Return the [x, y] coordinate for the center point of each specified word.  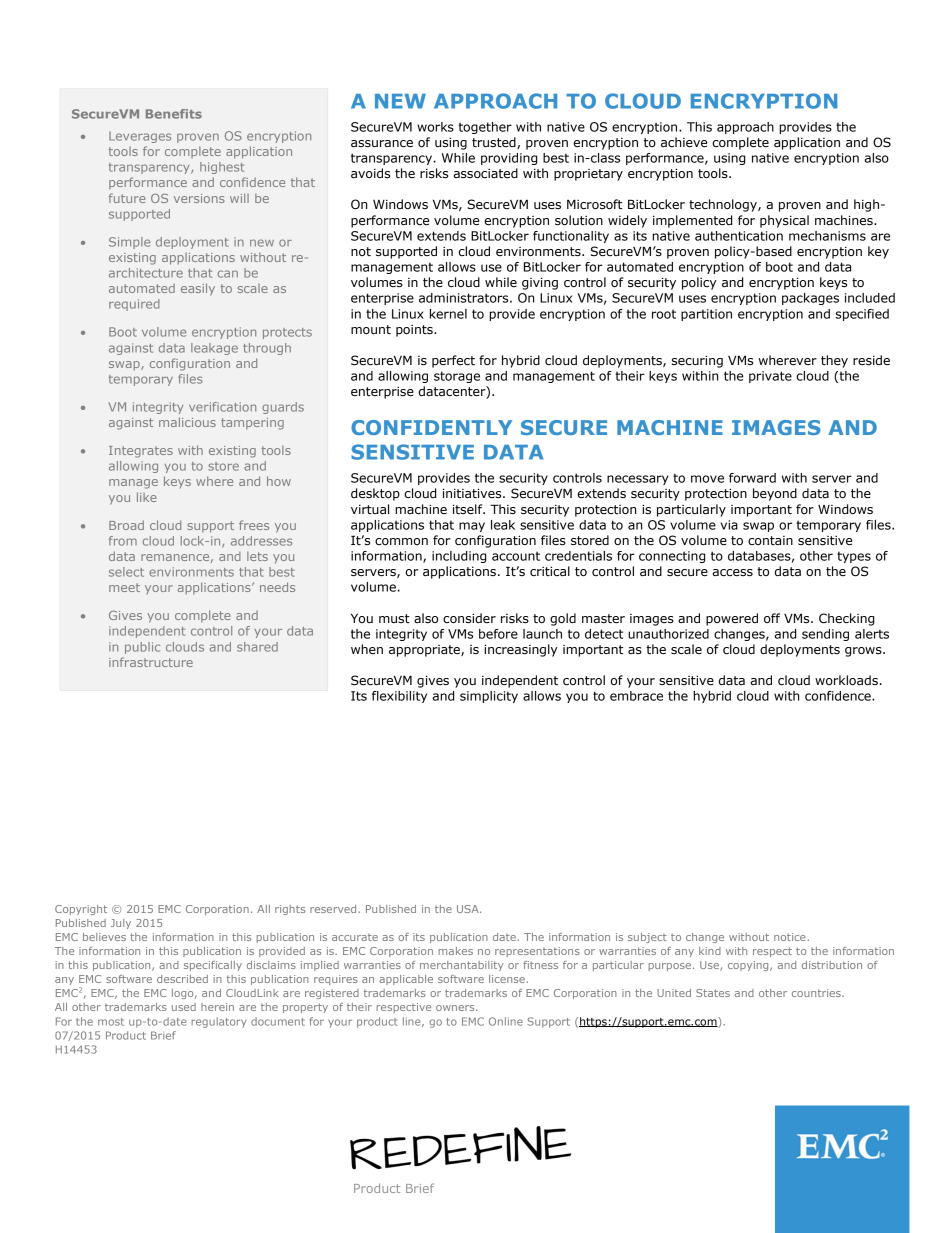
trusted [495, 143]
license [507, 979]
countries [817, 993]
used [184, 1007]
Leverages [140, 137]
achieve [684, 142]
